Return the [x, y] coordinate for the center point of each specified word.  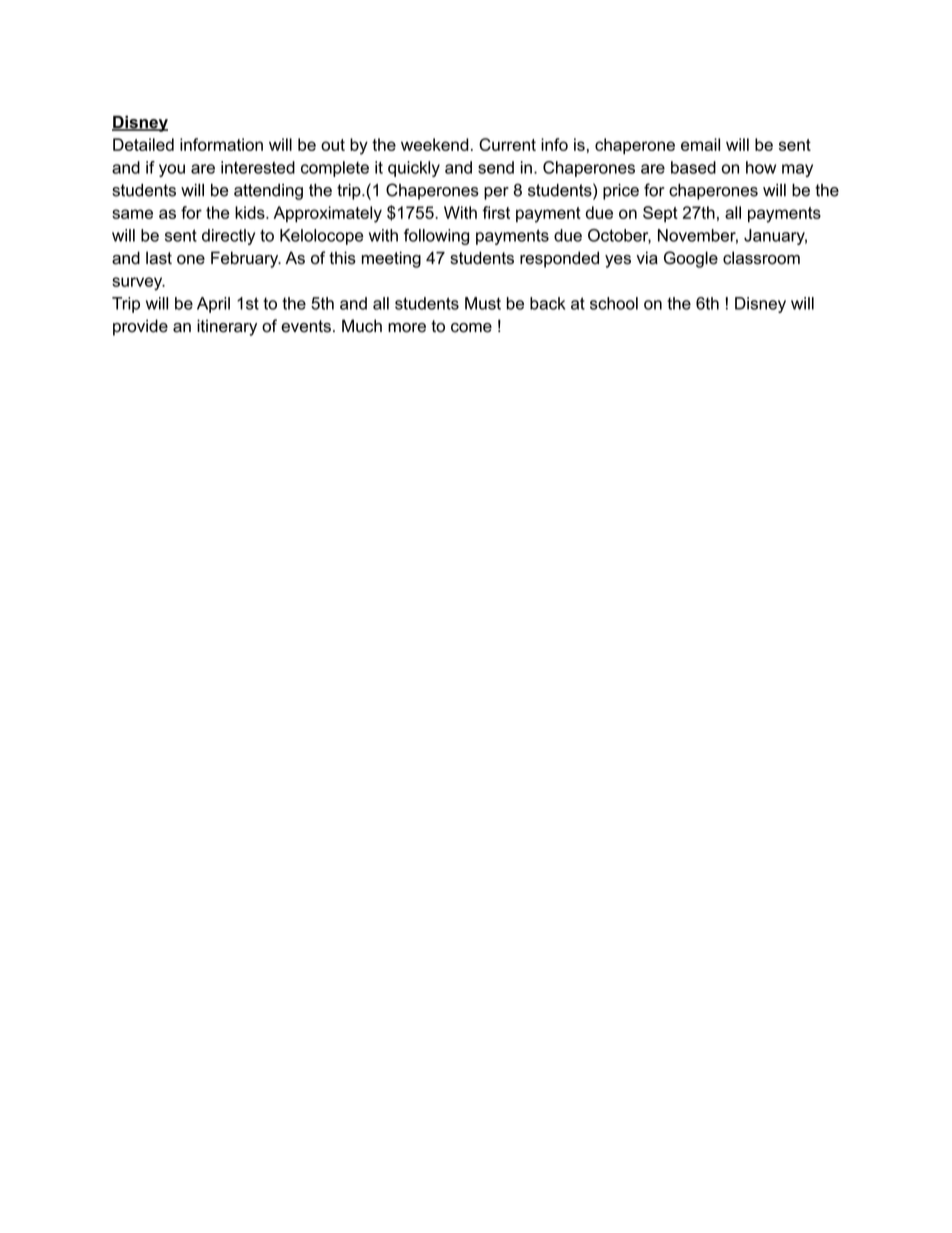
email [700, 144]
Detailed [143, 144]
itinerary [227, 327]
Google [691, 259]
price [621, 192]
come [471, 328]
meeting [391, 259]
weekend [435, 144]
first [496, 212]
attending [268, 192]
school [614, 303]
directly [228, 237]
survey [138, 284]
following [436, 237]
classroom [761, 258]
